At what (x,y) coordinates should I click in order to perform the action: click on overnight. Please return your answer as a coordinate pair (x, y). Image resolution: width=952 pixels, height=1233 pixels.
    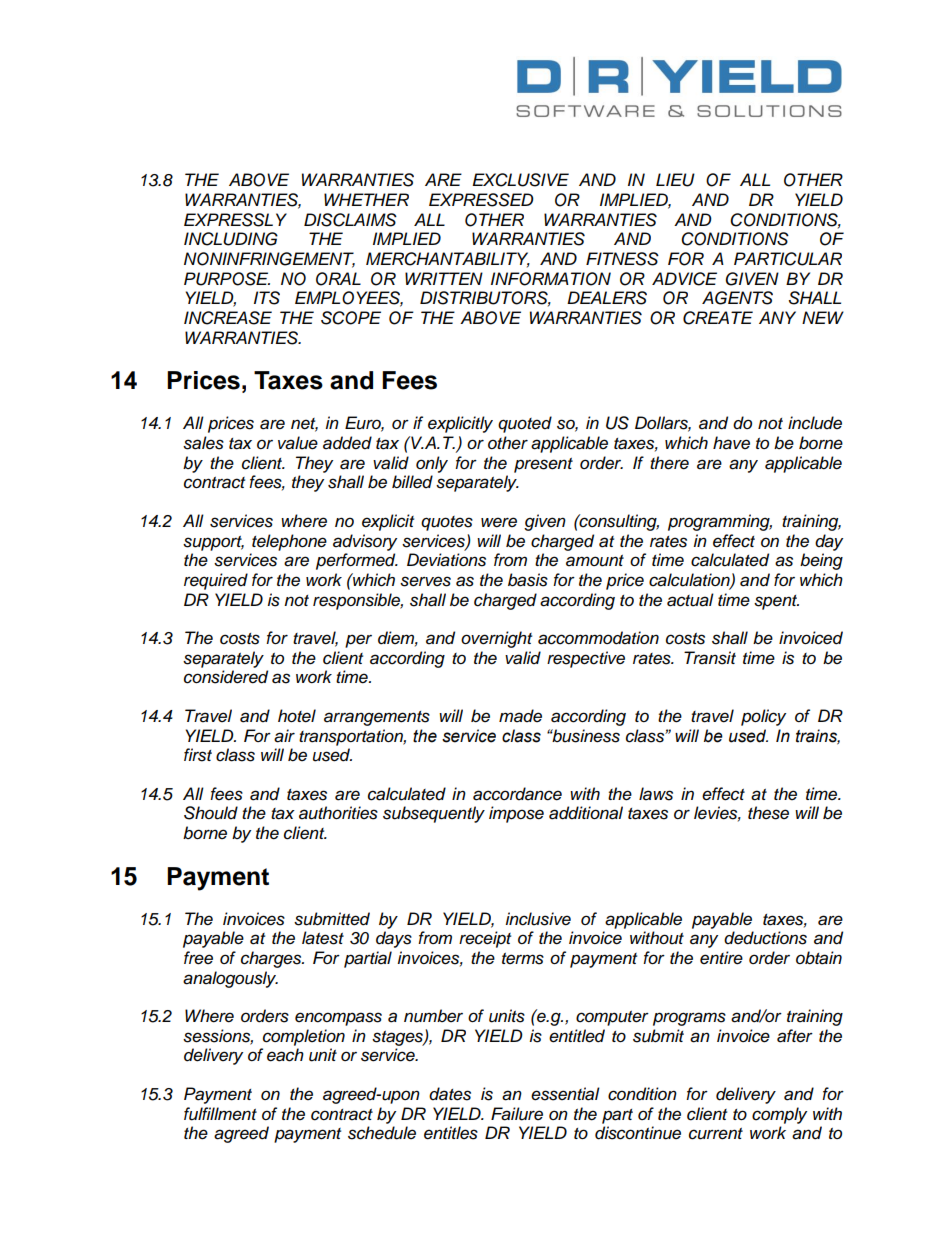
    Looking at the image, I should click on (496, 639).
